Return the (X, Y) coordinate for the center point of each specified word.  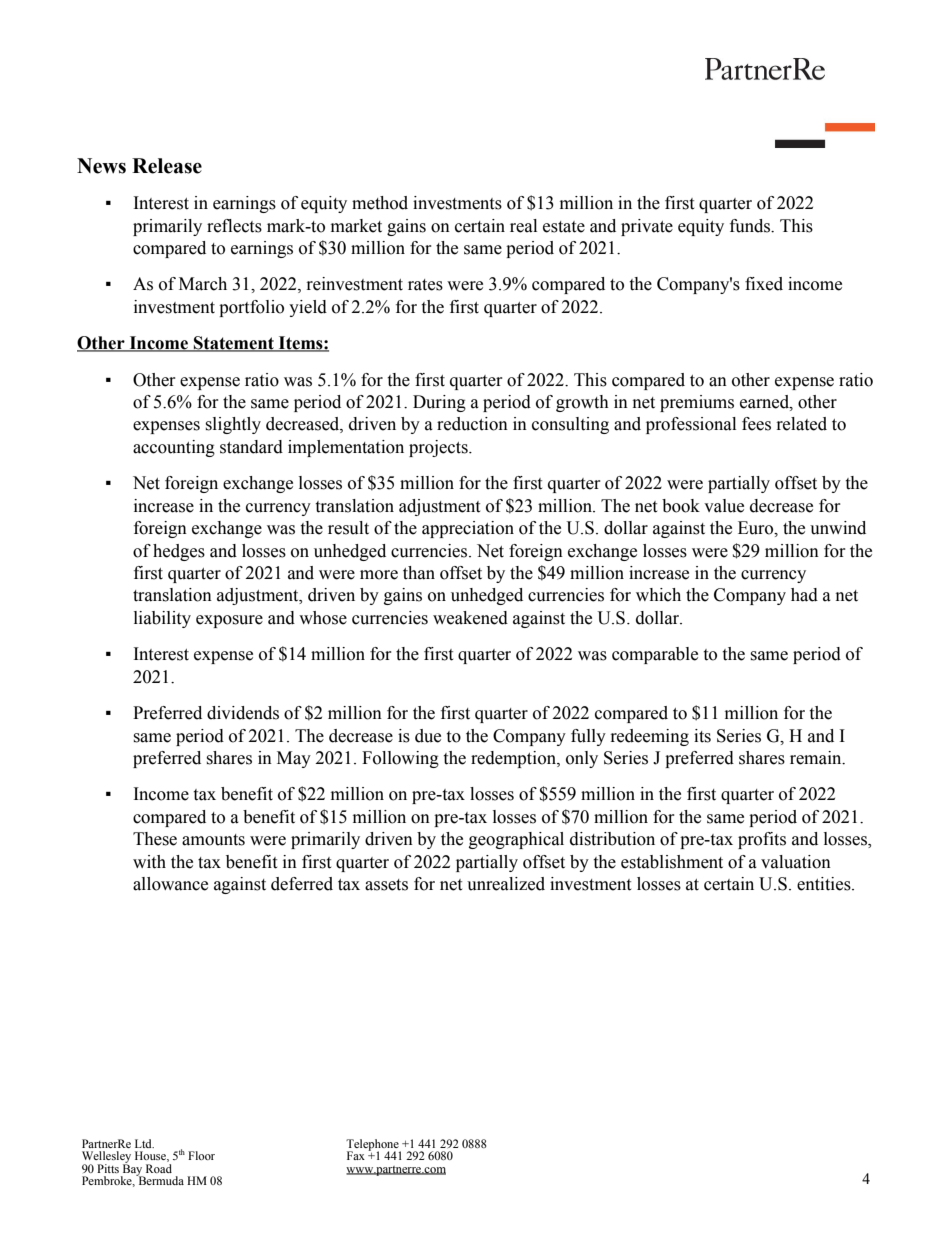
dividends (243, 713)
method (380, 203)
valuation (796, 862)
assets (386, 885)
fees (756, 424)
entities (825, 884)
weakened (470, 618)
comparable (655, 655)
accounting (174, 448)
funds (751, 226)
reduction (472, 424)
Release (167, 166)
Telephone (373, 1146)
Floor (201, 1155)
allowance (170, 884)
